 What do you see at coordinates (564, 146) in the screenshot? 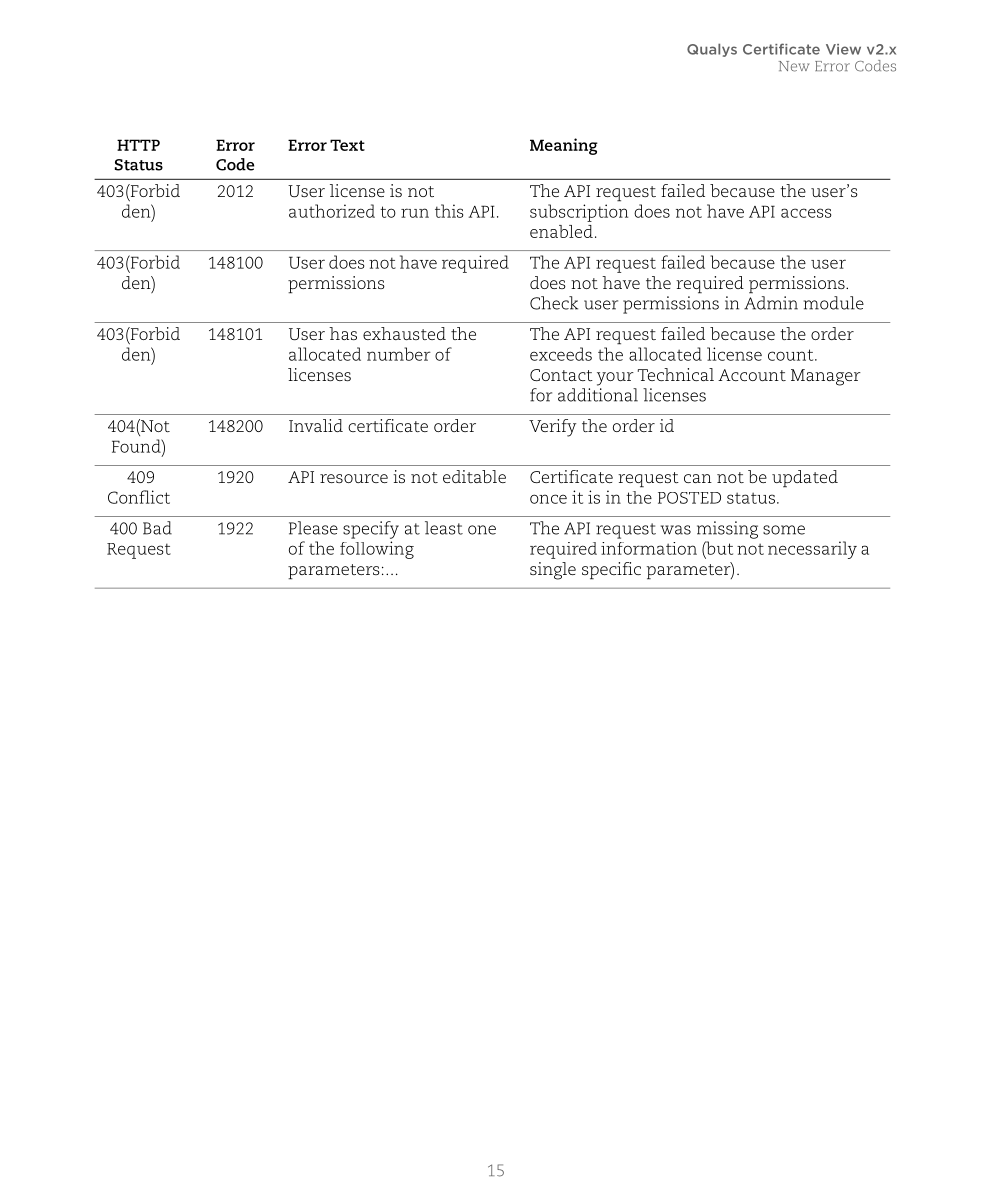
I see `Meaning` at bounding box center [564, 146].
